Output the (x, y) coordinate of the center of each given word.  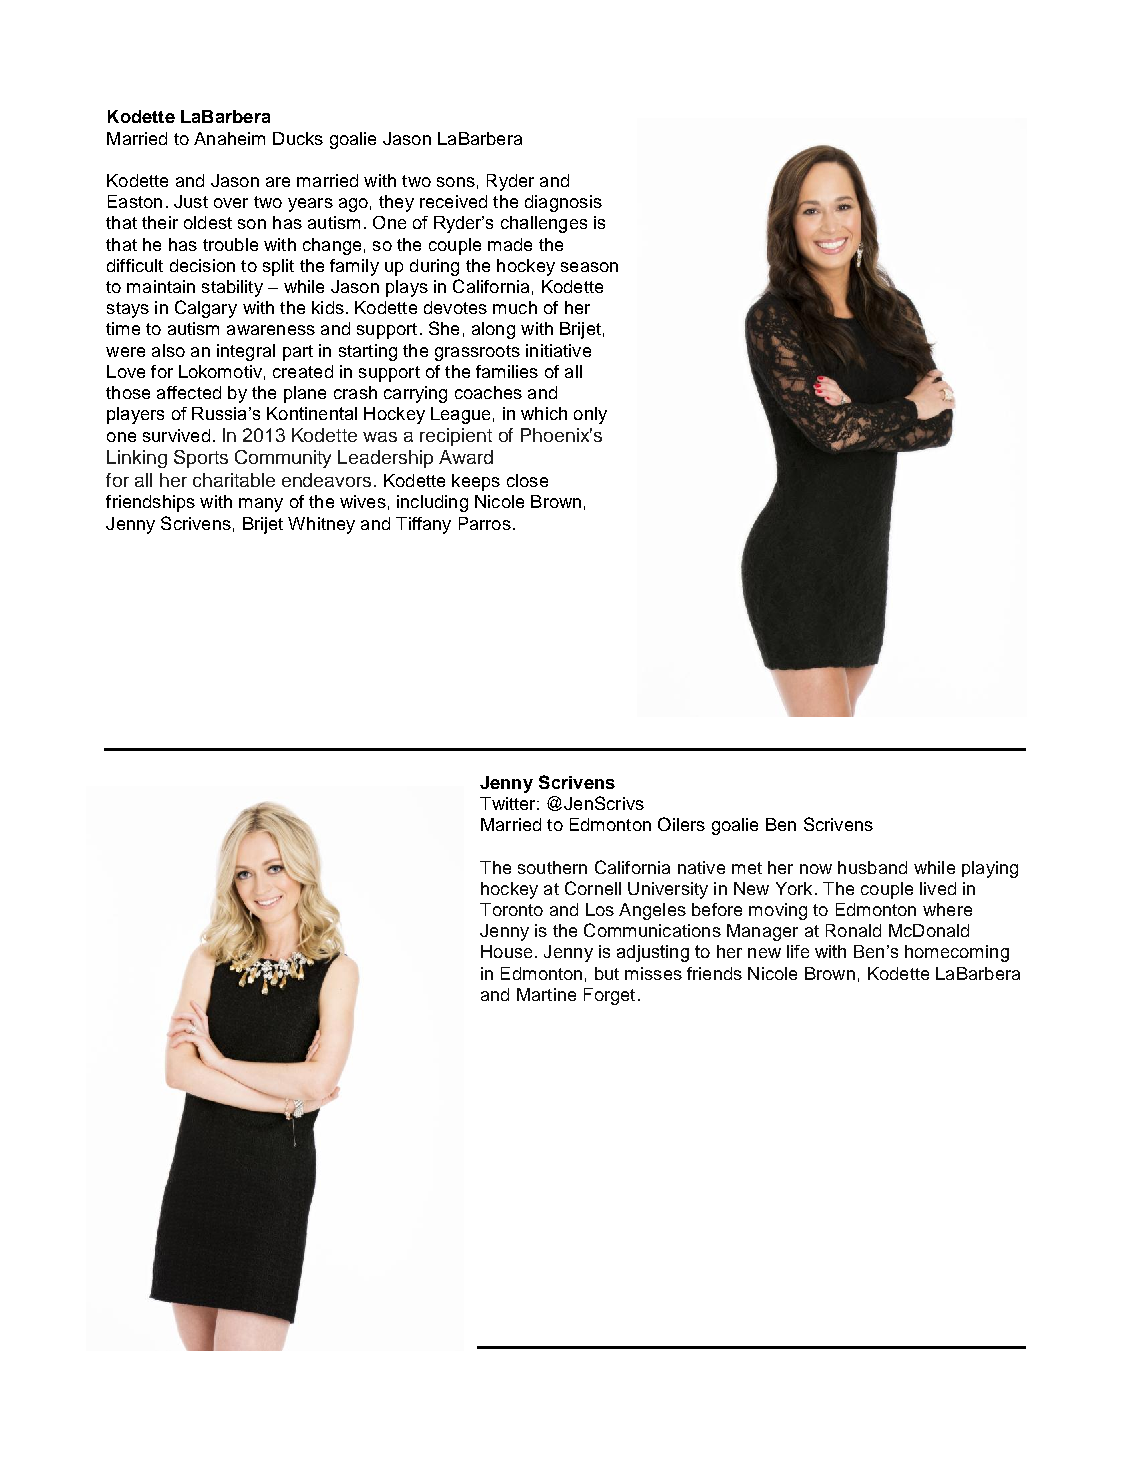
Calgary (206, 309)
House (506, 951)
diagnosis (563, 203)
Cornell (593, 888)
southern (552, 867)
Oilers (681, 824)
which (544, 413)
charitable (234, 480)
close (527, 480)
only (590, 415)
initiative (558, 350)
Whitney (321, 525)
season (589, 267)
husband (872, 867)
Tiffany (423, 525)
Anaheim (229, 138)
